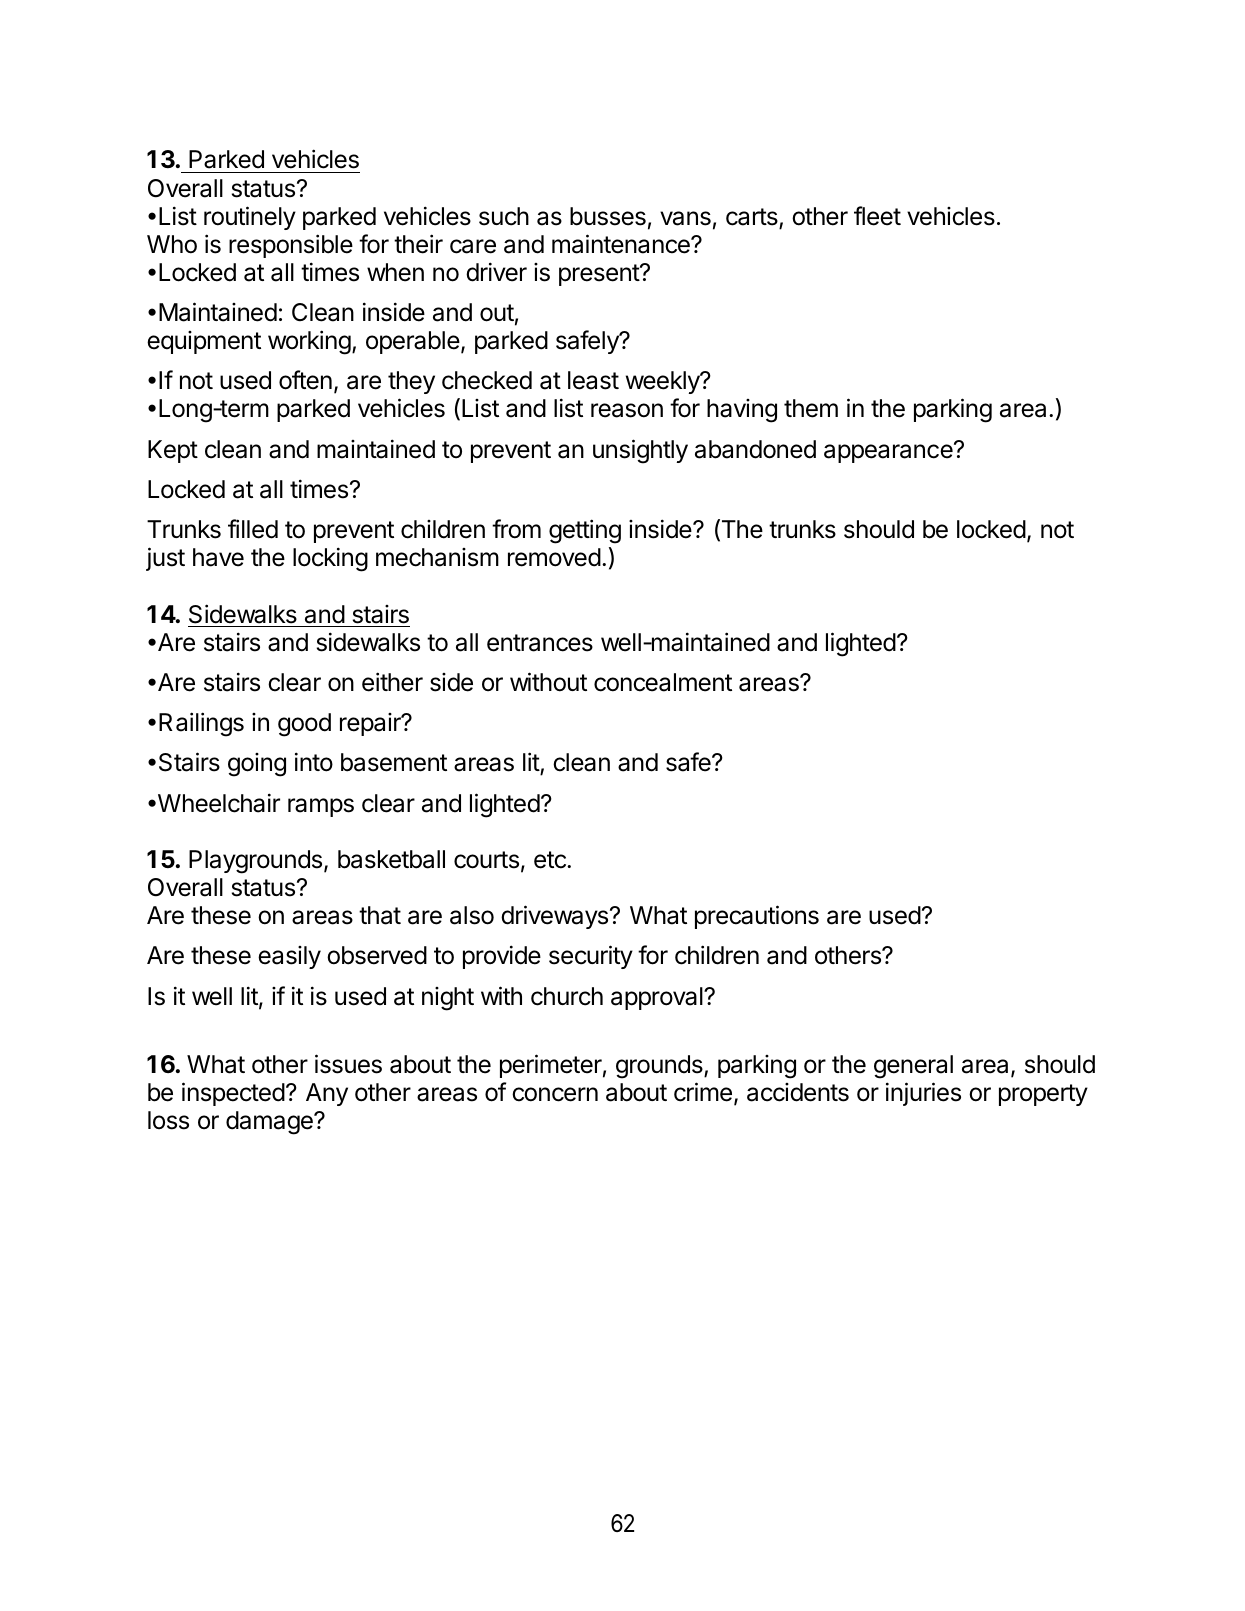  I want to click on ramps, so click(321, 807).
